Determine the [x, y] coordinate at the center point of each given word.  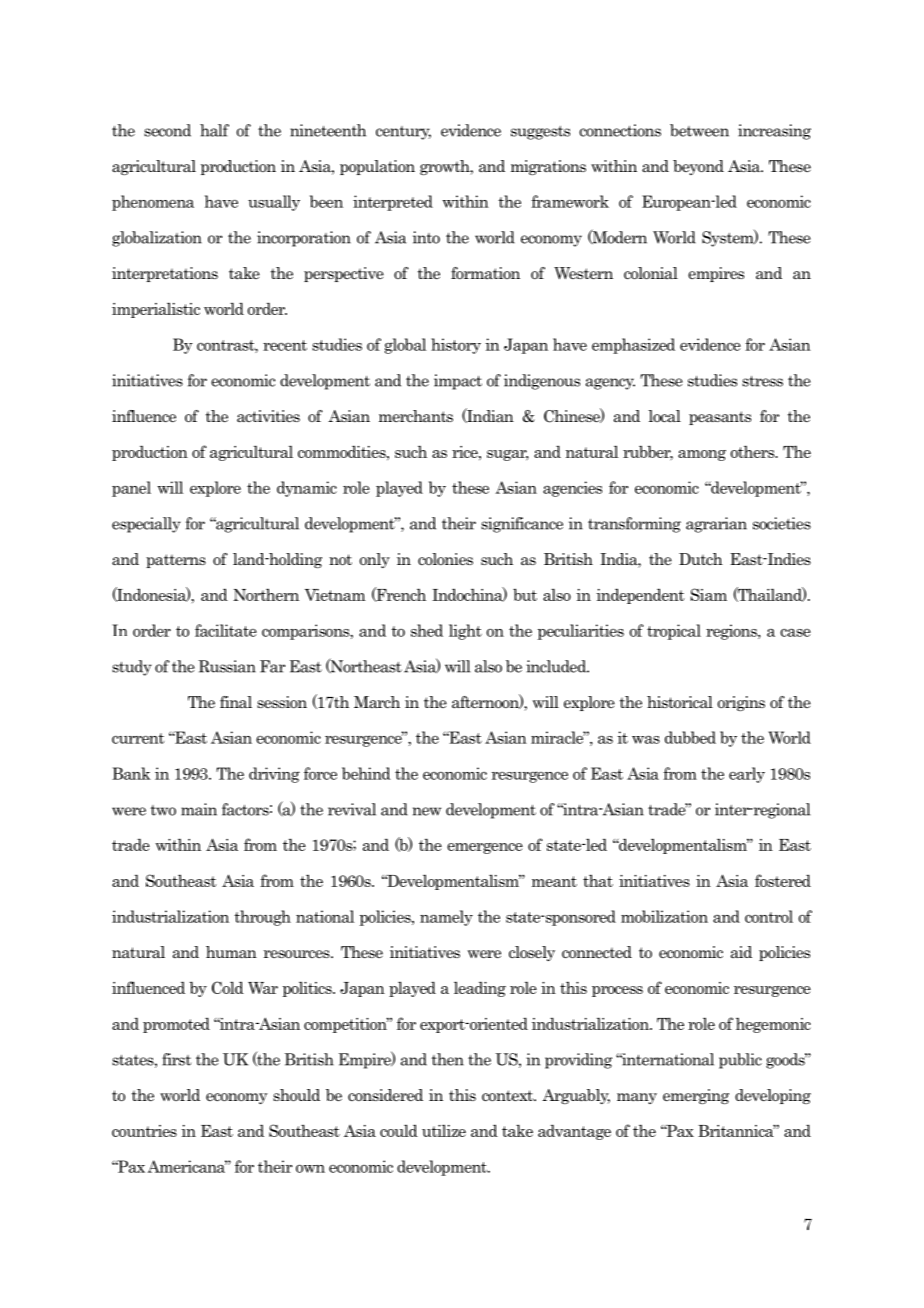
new [427, 811]
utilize [444, 1131]
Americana [187, 1166]
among [702, 455]
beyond [698, 167]
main [199, 809]
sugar [508, 455]
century [403, 133]
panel [131, 489]
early [747, 775]
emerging [696, 1096]
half [214, 130]
